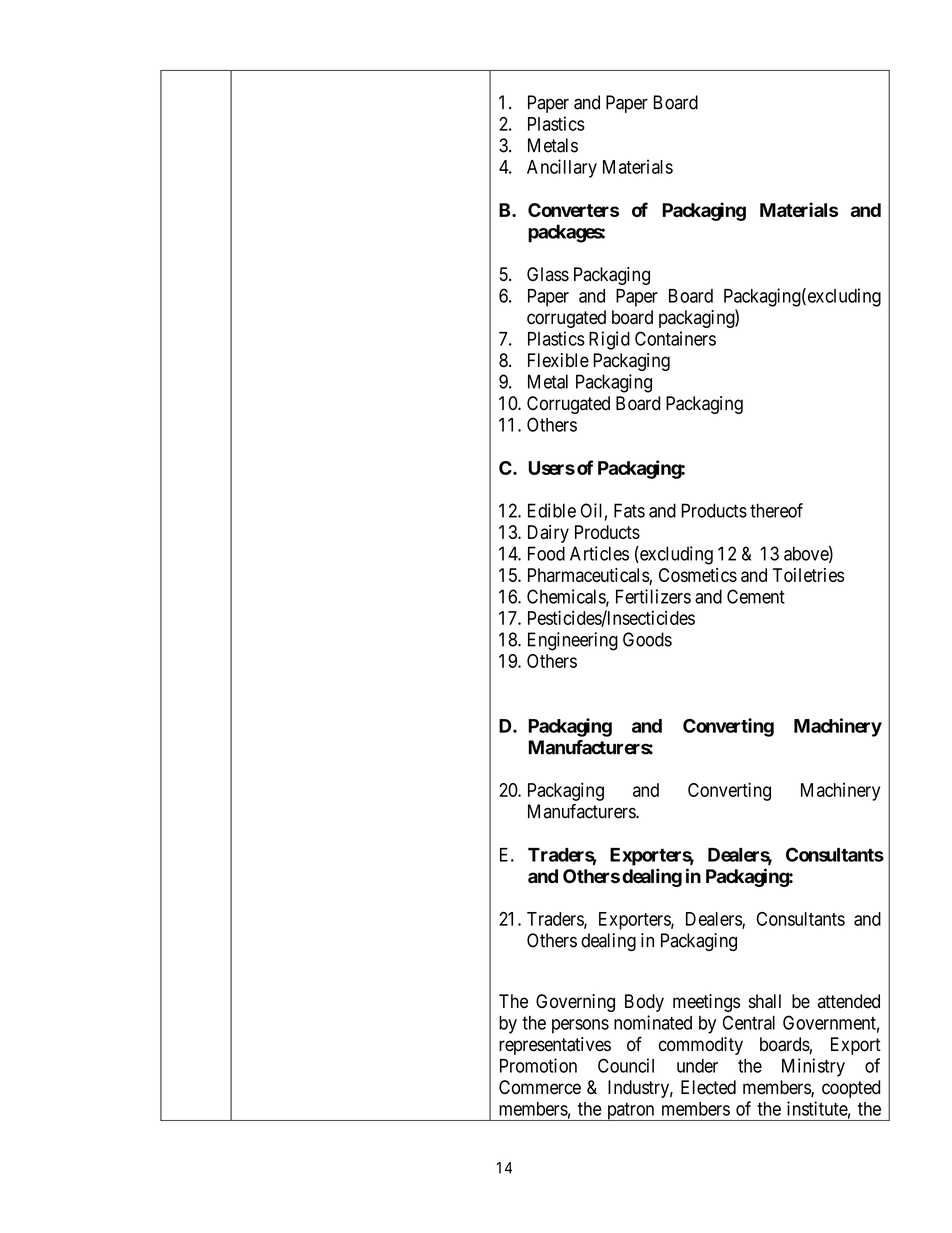  I want to click on Containers, so click(675, 338).
